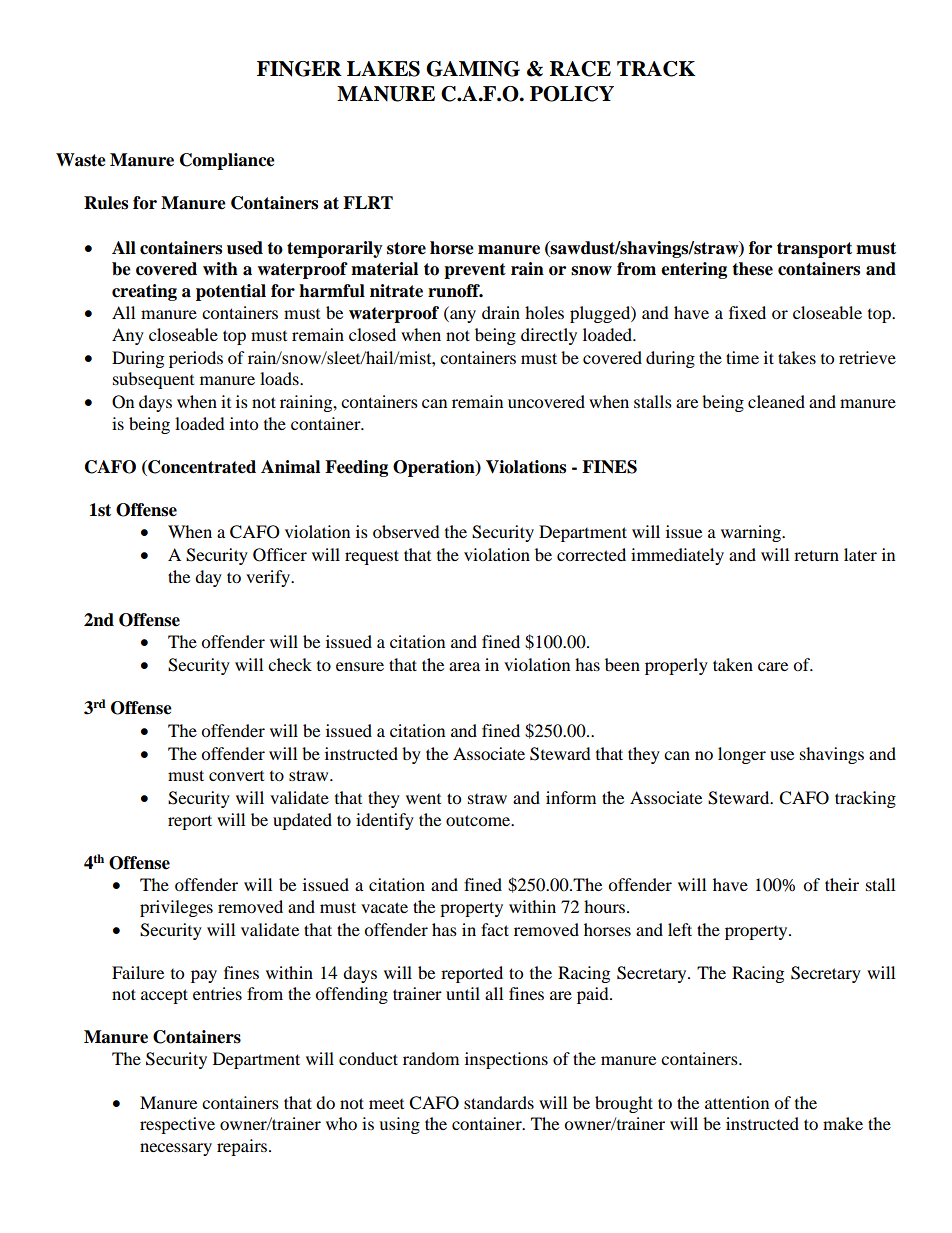 Image resolution: width=952 pixels, height=1233 pixels. What do you see at coordinates (196, 359) in the screenshot?
I see `periods` at bounding box center [196, 359].
